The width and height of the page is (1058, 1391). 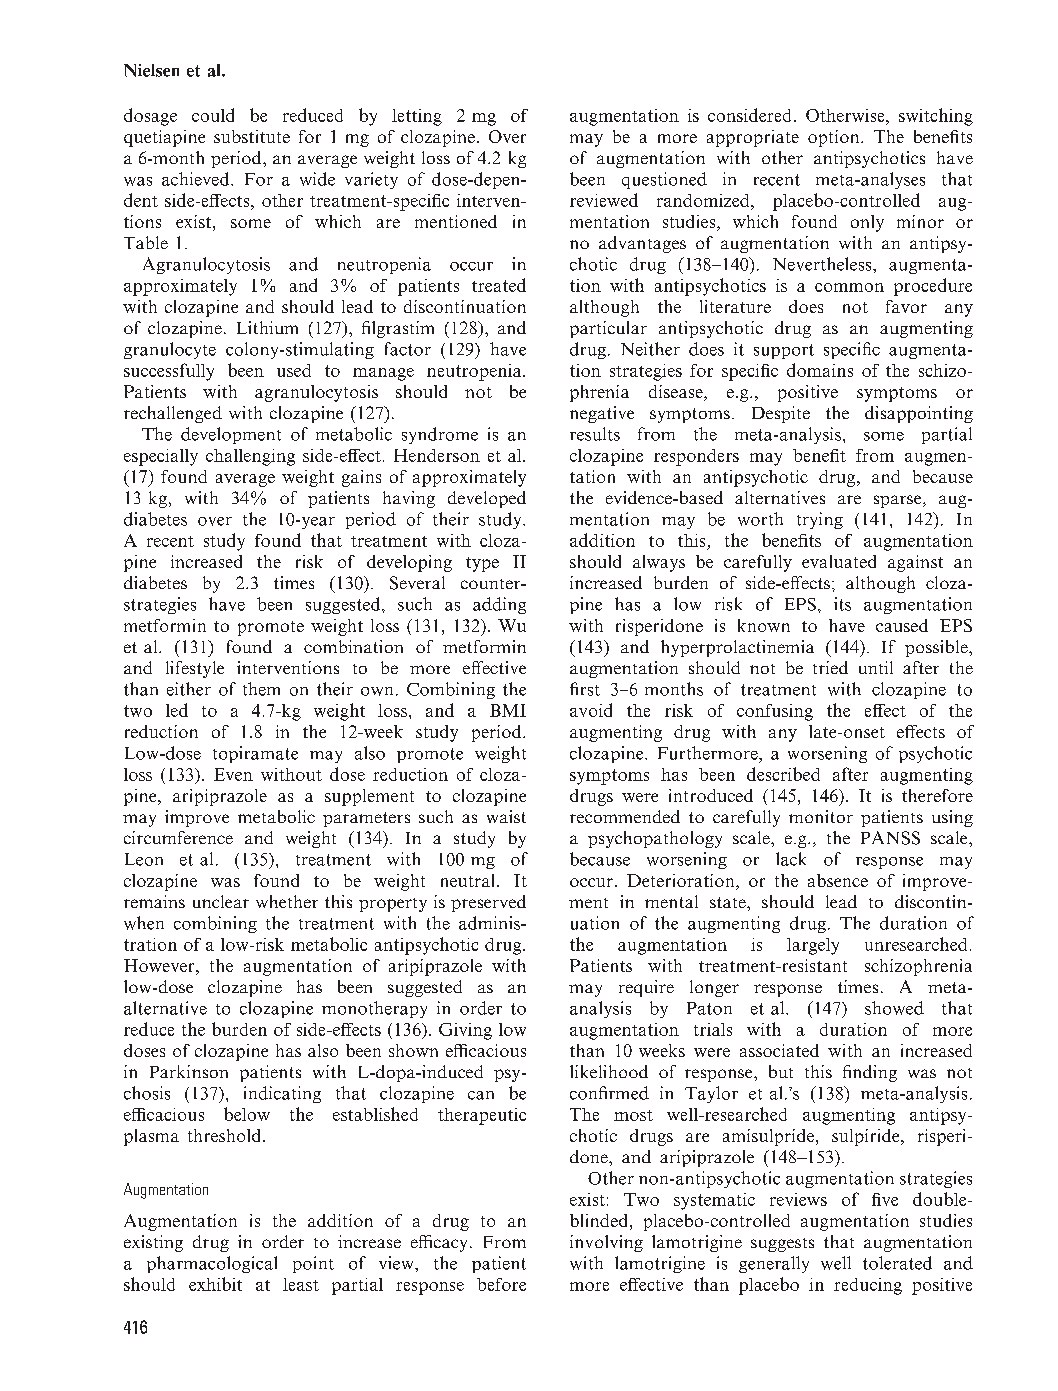 I want to click on them, so click(x=261, y=689).
